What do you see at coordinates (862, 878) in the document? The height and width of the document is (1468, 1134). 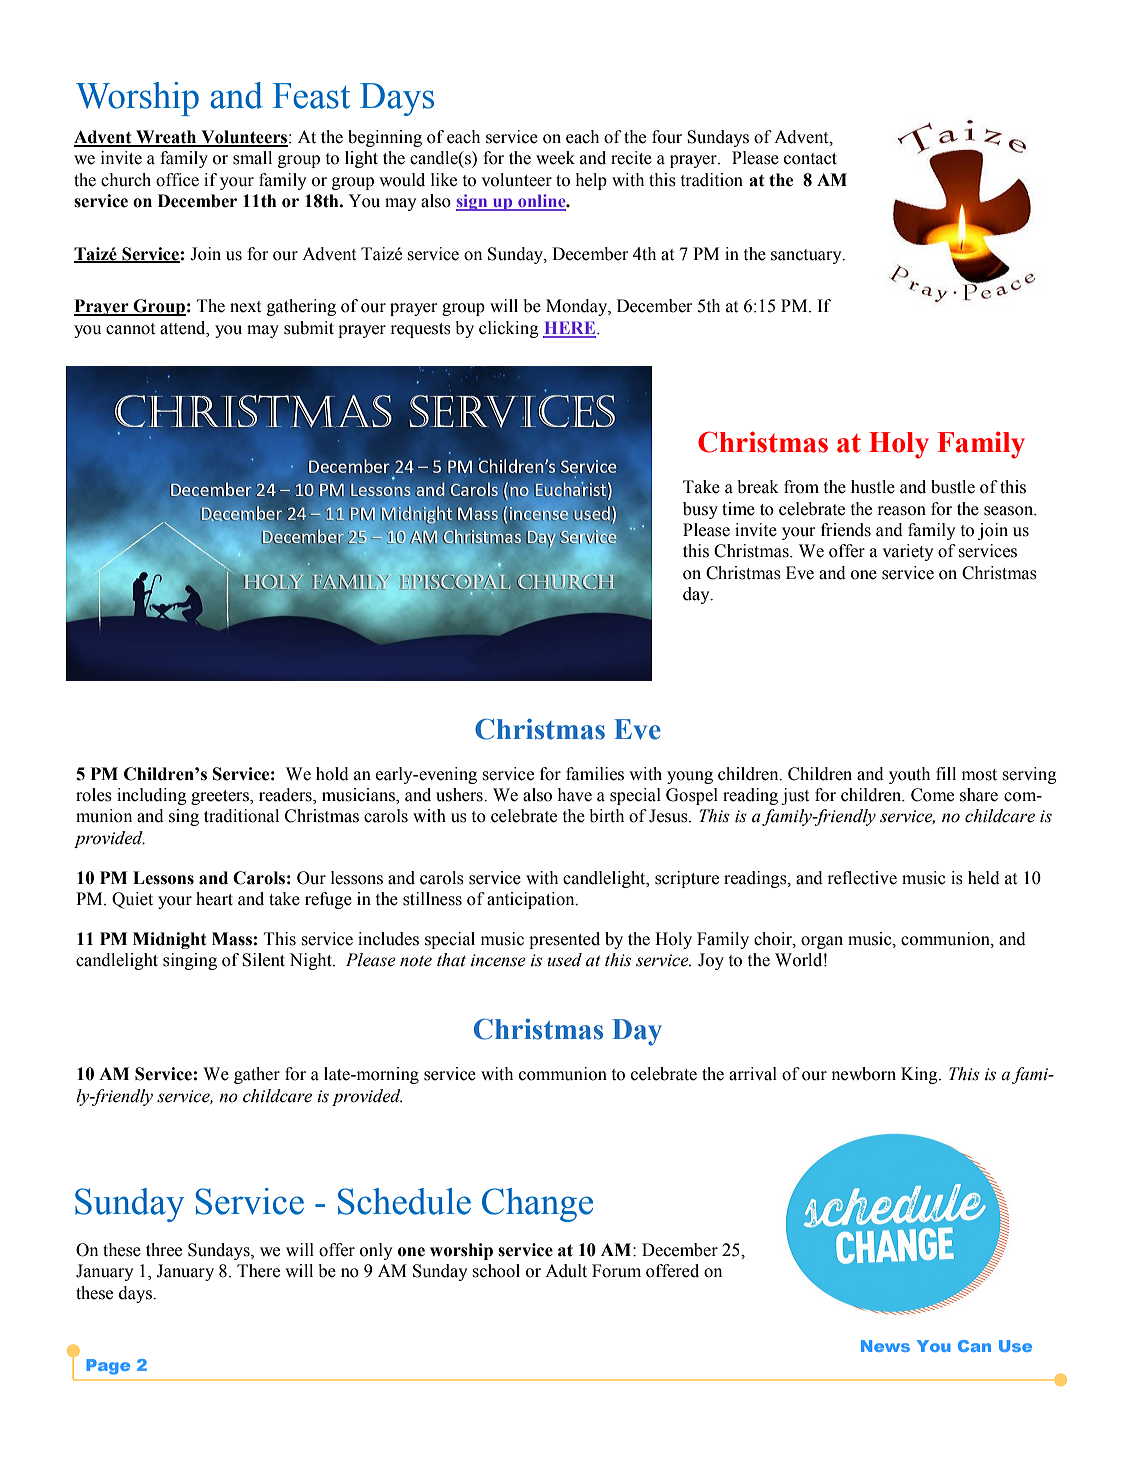 I see `reflective` at bounding box center [862, 878].
